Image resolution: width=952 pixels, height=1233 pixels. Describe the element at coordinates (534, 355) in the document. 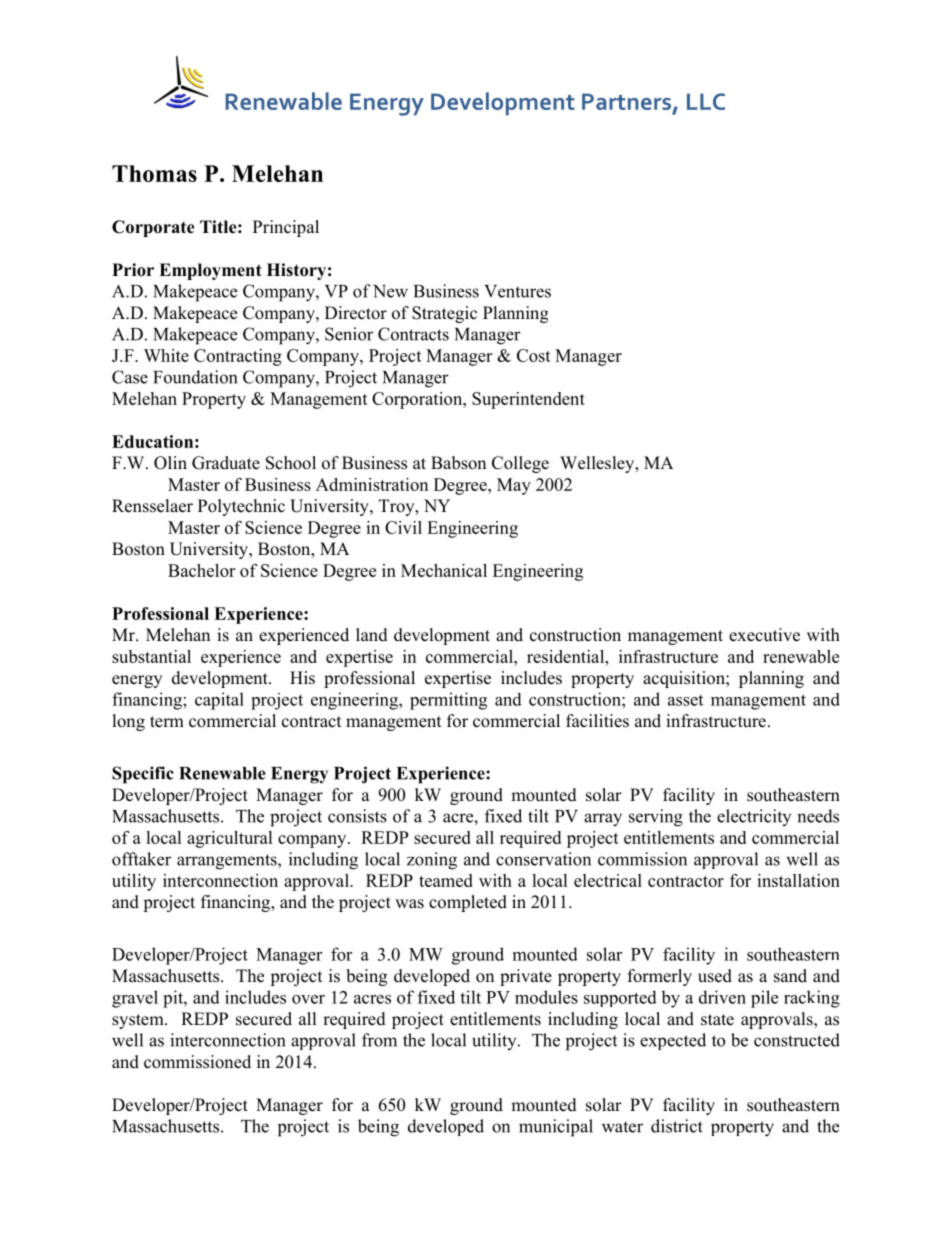

I see `Cost` at that location.
